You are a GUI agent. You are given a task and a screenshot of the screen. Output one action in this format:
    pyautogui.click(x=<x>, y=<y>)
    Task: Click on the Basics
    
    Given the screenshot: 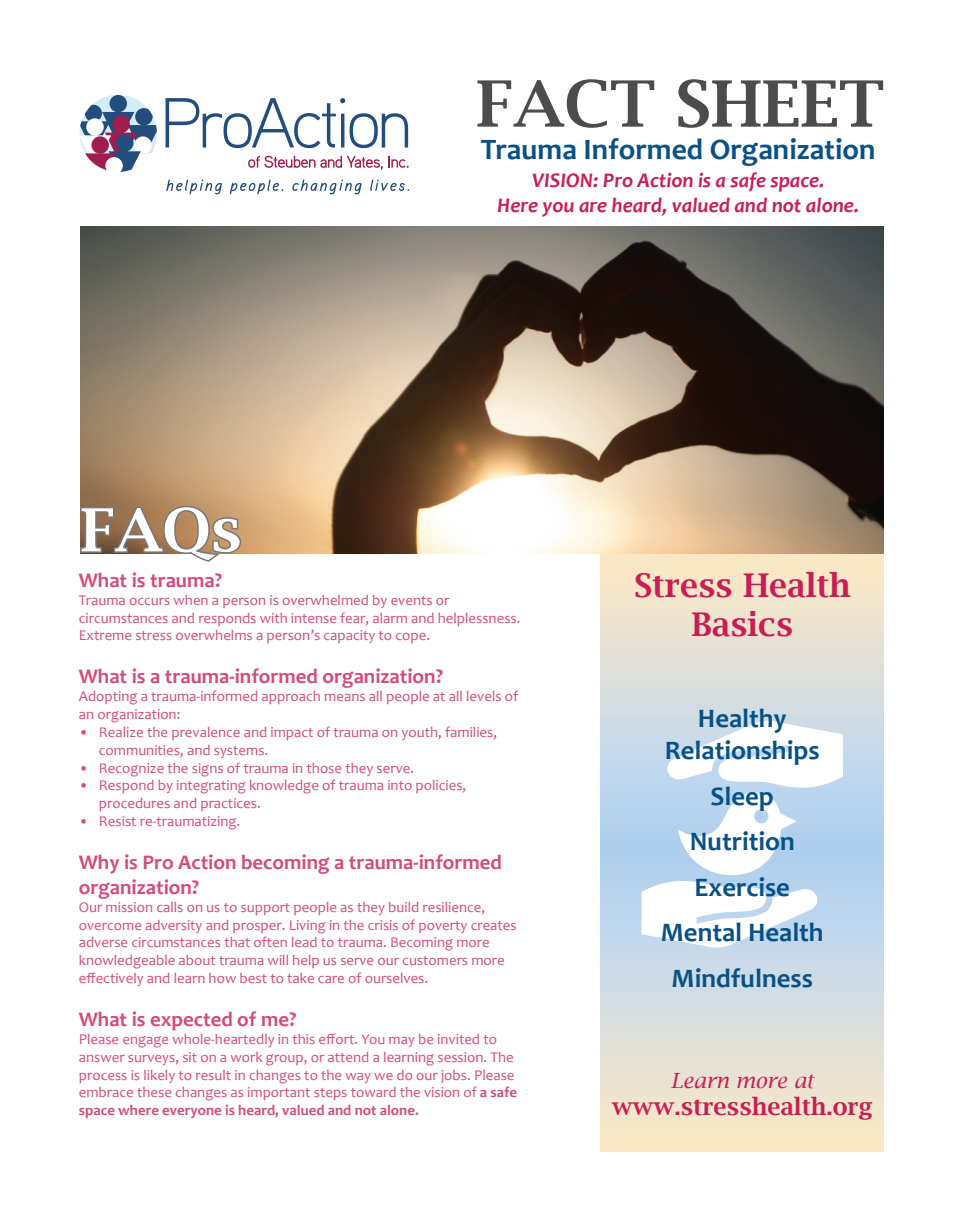 What is the action you would take?
    pyautogui.click(x=742, y=624)
